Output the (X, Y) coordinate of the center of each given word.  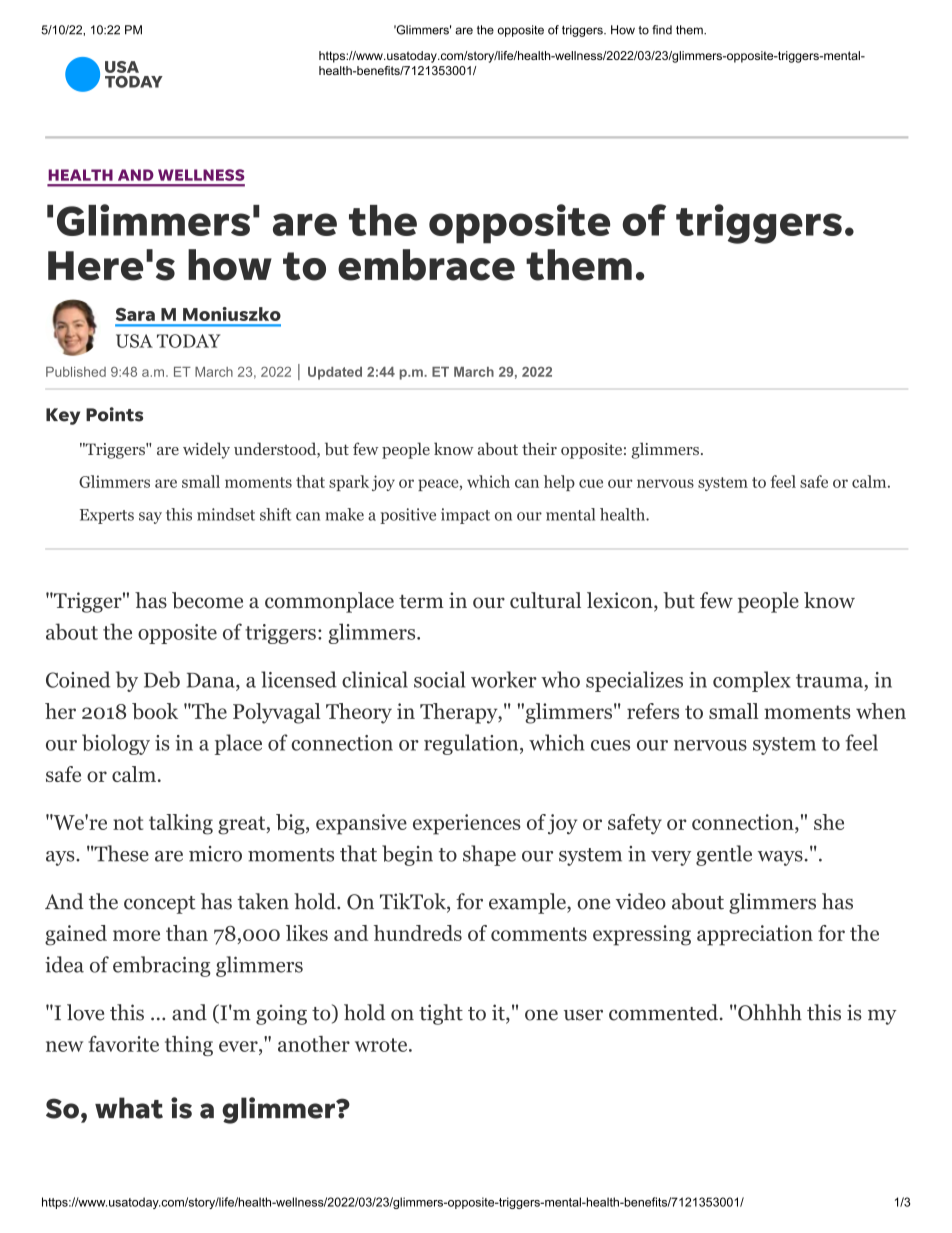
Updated (335, 373)
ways (780, 858)
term (421, 602)
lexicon (620, 600)
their (539, 448)
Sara (135, 314)
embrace (426, 265)
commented (663, 1012)
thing (189, 1046)
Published (76, 372)
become (207, 600)
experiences (467, 824)
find (662, 30)
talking (181, 824)
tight (441, 1014)
